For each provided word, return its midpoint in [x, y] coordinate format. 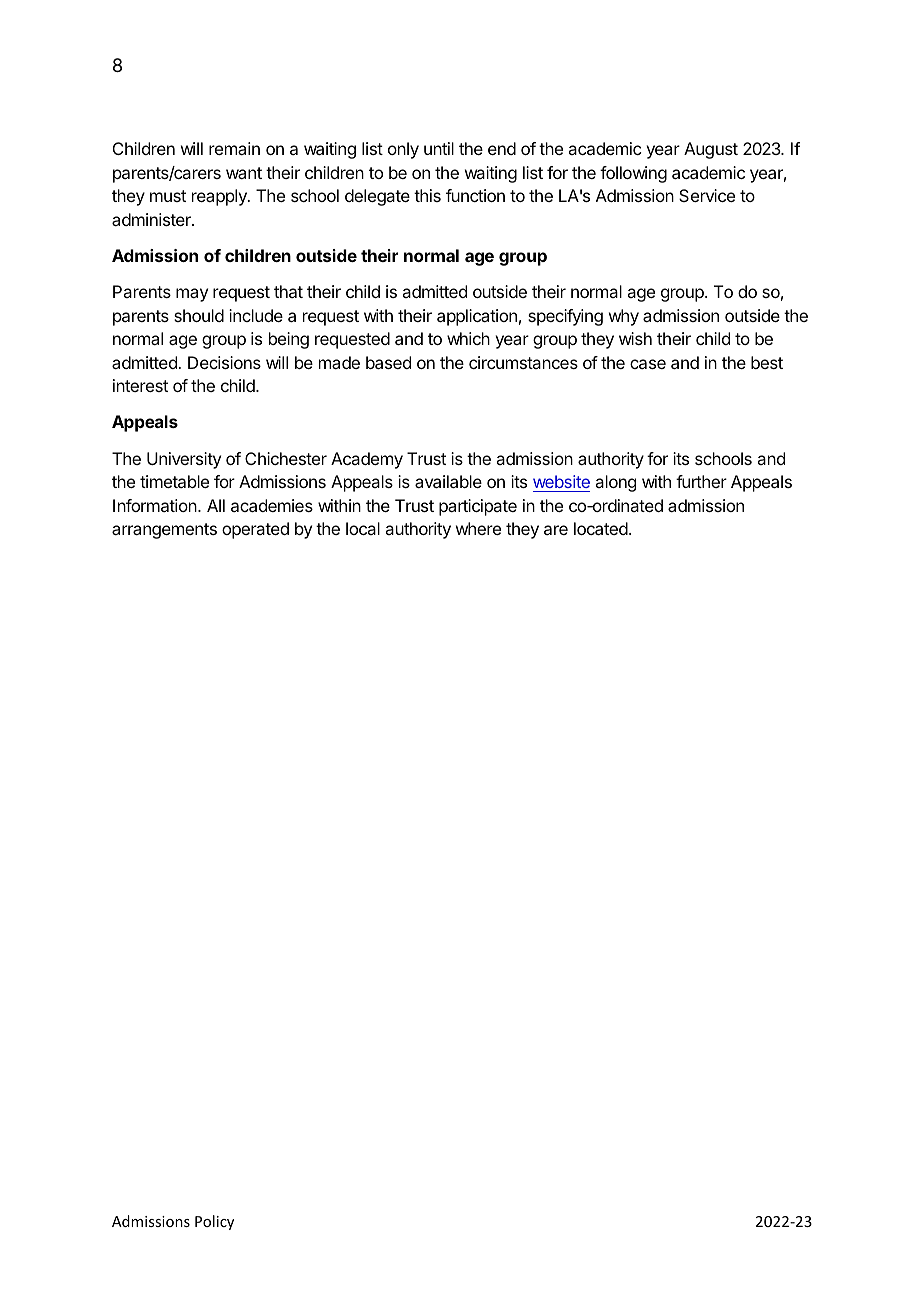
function [475, 195]
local [363, 528]
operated [255, 530]
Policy [214, 1222]
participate [478, 507]
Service [707, 195]
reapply [220, 197]
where [478, 528]
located [601, 528]
